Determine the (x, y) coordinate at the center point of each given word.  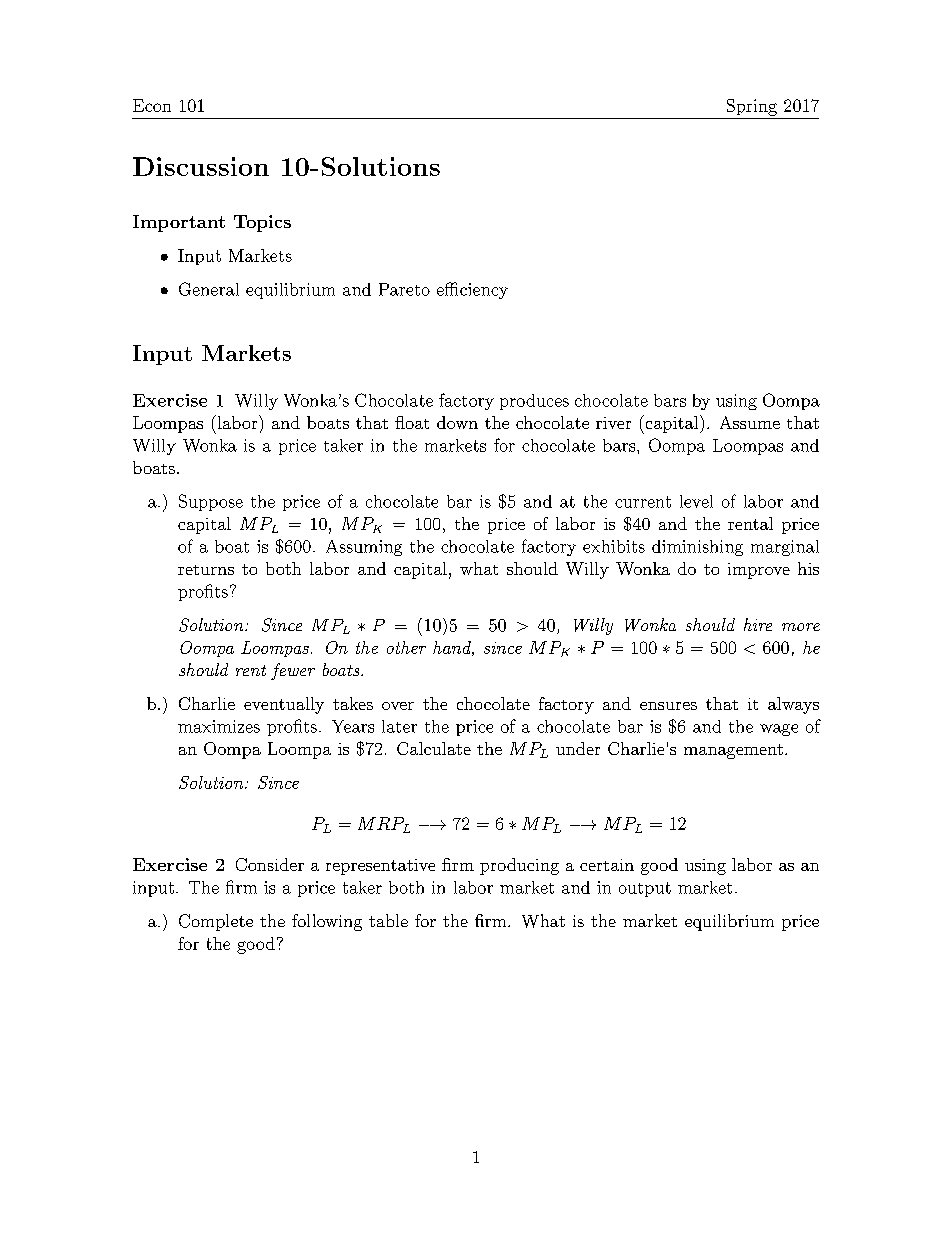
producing (519, 866)
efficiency (472, 290)
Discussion (201, 166)
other (406, 647)
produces (534, 402)
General (209, 289)
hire (758, 624)
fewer (293, 671)
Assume (750, 422)
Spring (752, 107)
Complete (216, 922)
